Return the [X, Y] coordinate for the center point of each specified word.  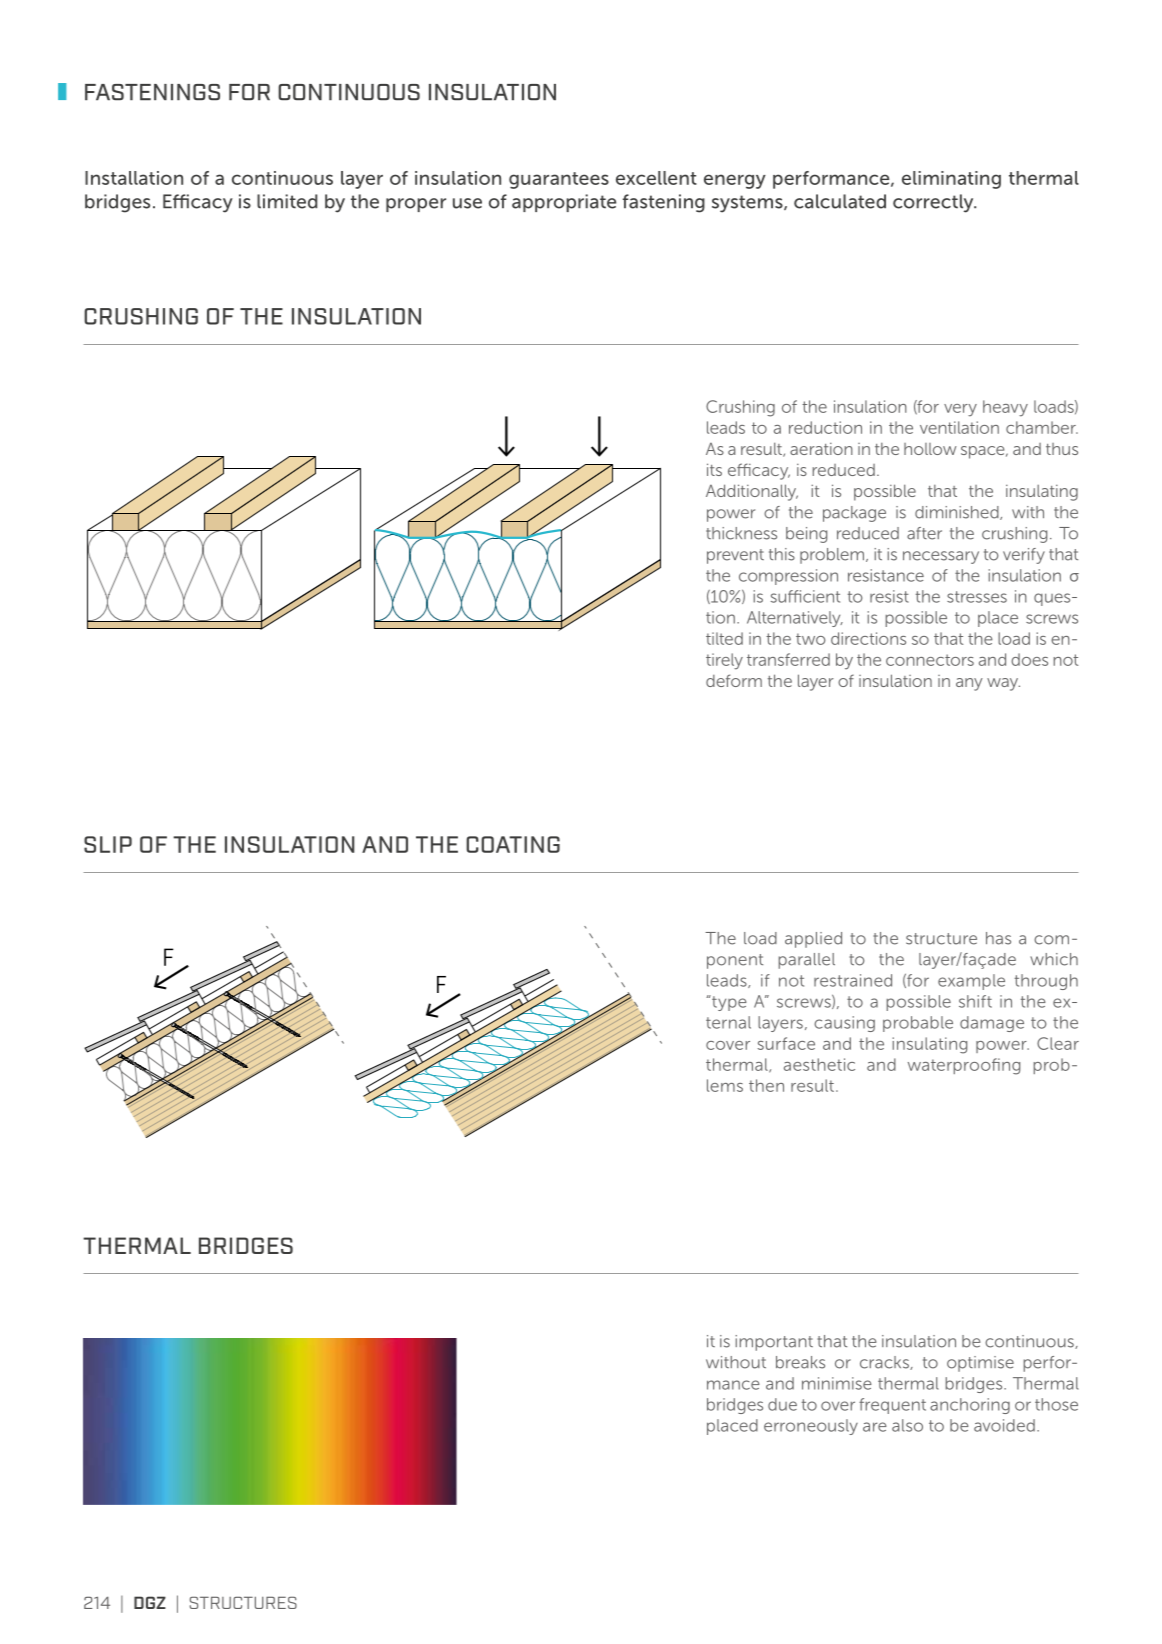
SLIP [108, 844]
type [728, 1003]
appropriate [564, 203]
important [774, 1343]
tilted [724, 638]
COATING [513, 844]
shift [975, 1001]
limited [287, 201]
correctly [934, 203]
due [782, 1404]
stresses [977, 597]
